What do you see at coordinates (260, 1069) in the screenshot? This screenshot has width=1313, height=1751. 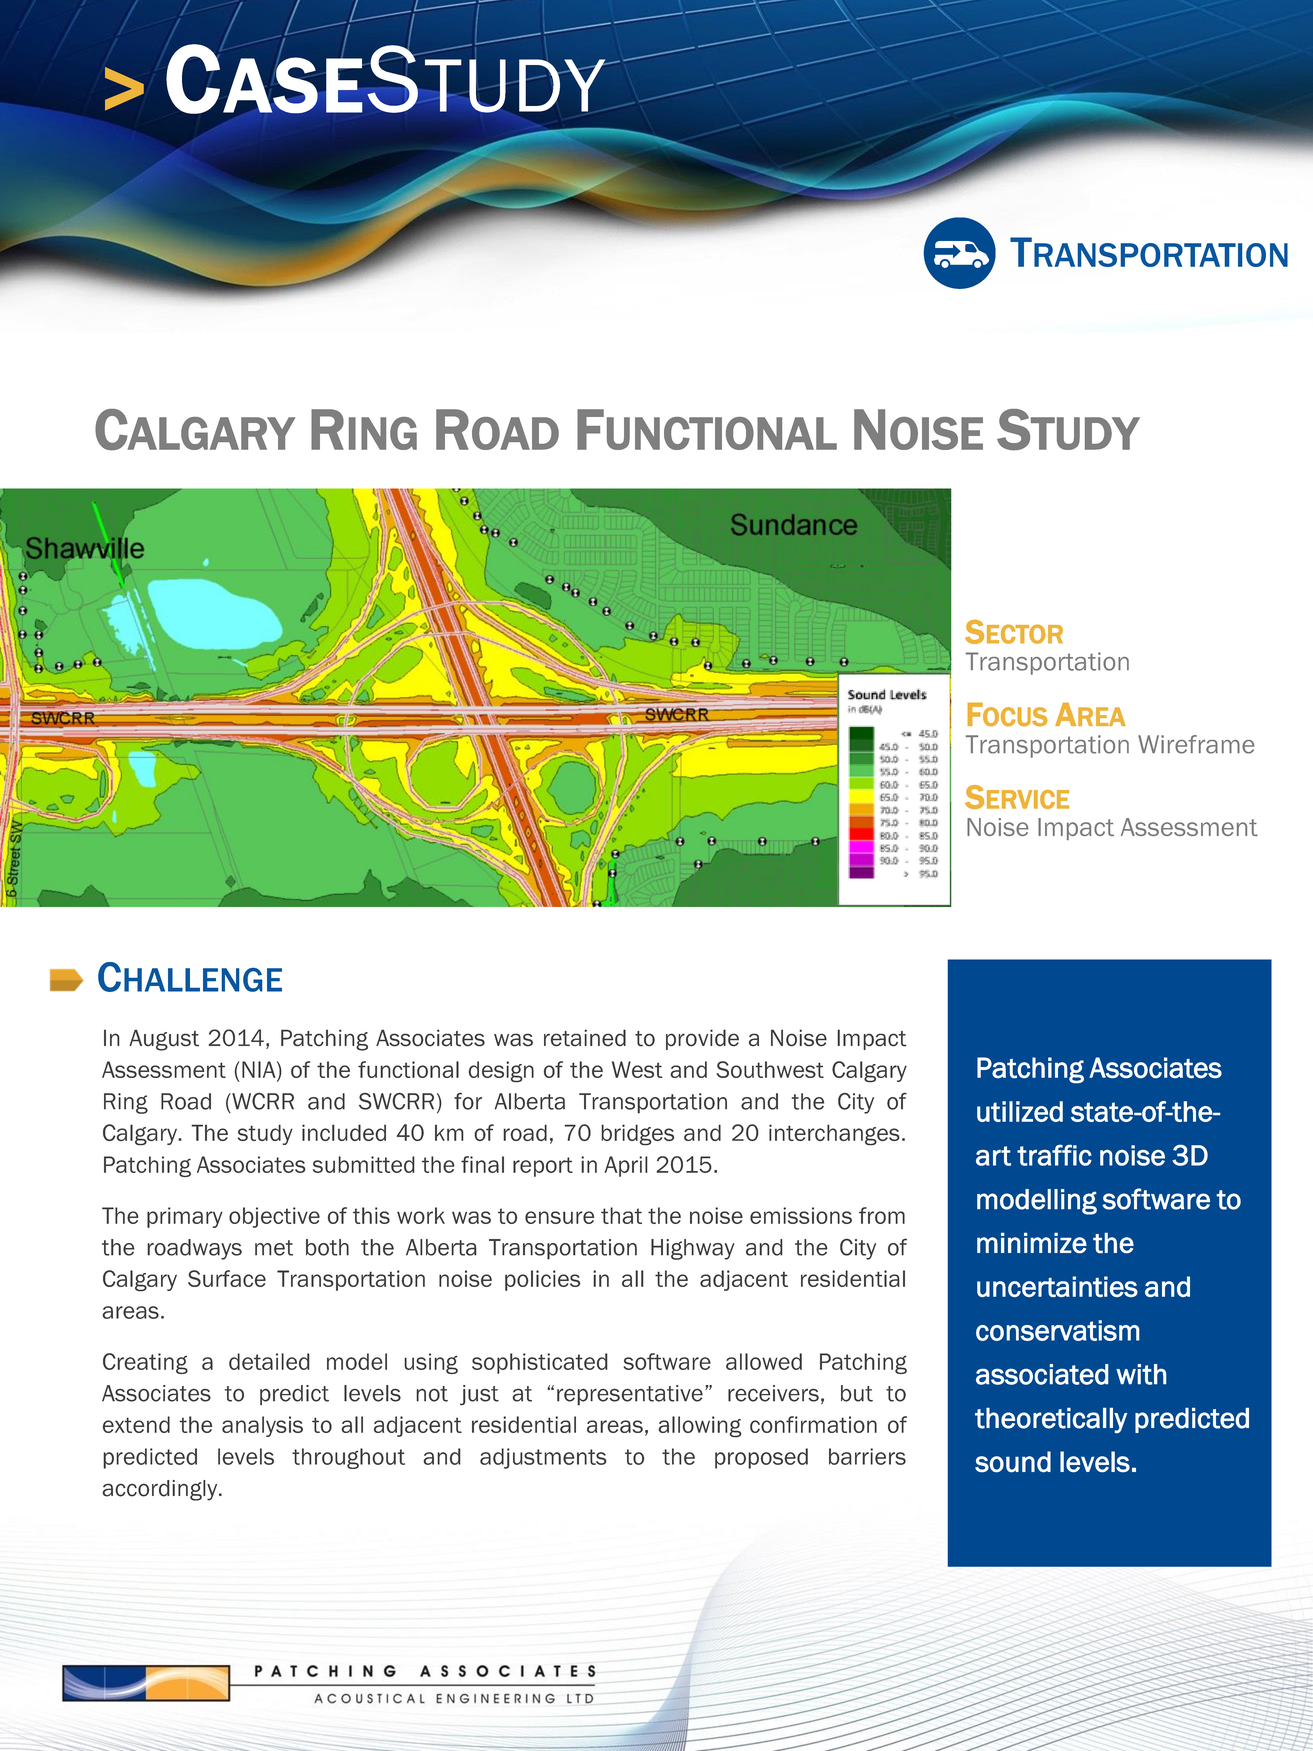 I see `NIA` at bounding box center [260, 1069].
